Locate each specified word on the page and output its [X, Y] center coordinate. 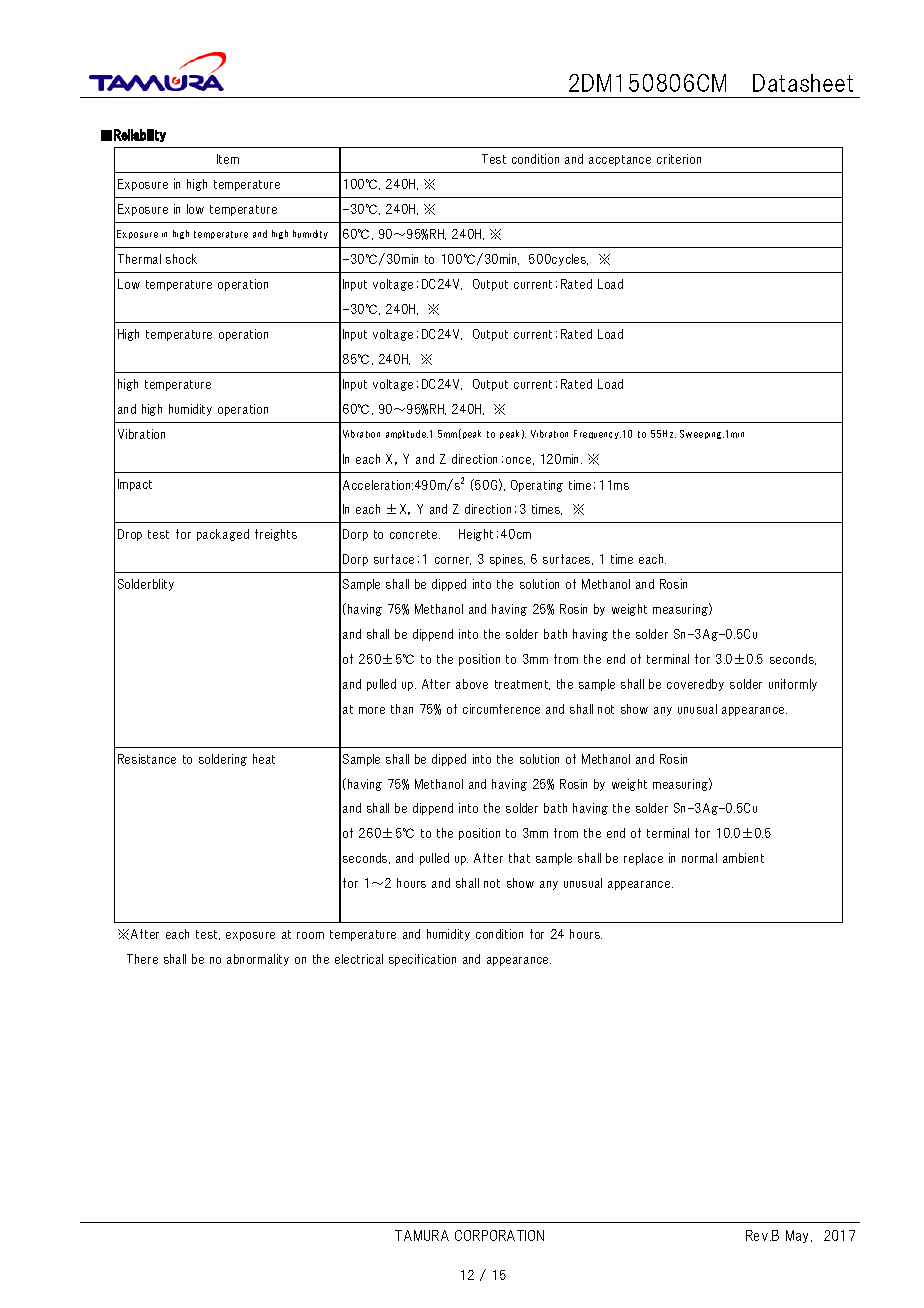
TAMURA [422, 1235]
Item [228, 159]
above [472, 684]
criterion [679, 159]
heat [264, 759]
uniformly [793, 685]
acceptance [620, 160]
